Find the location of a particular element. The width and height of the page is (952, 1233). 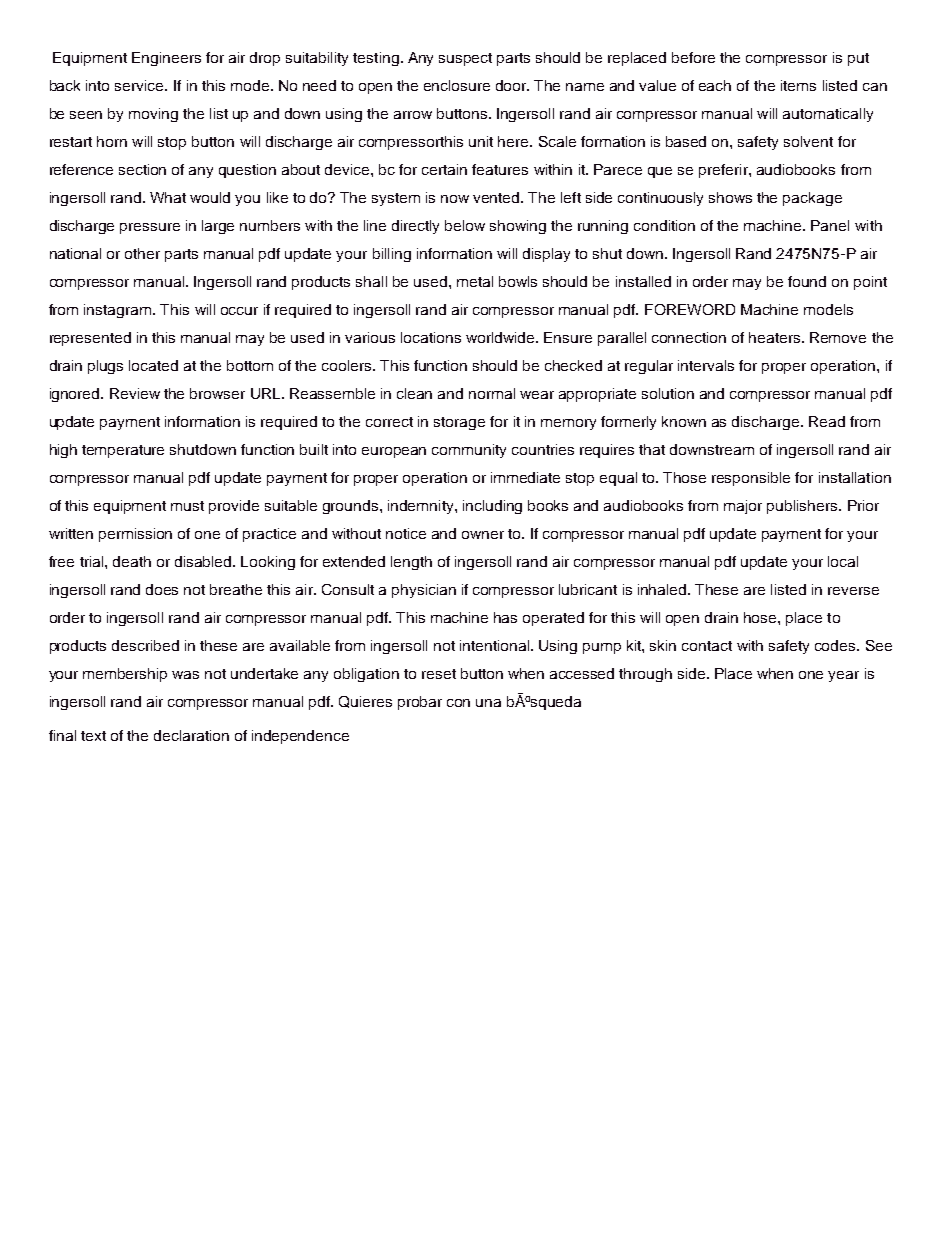

enclosure is located at coordinates (457, 85).
